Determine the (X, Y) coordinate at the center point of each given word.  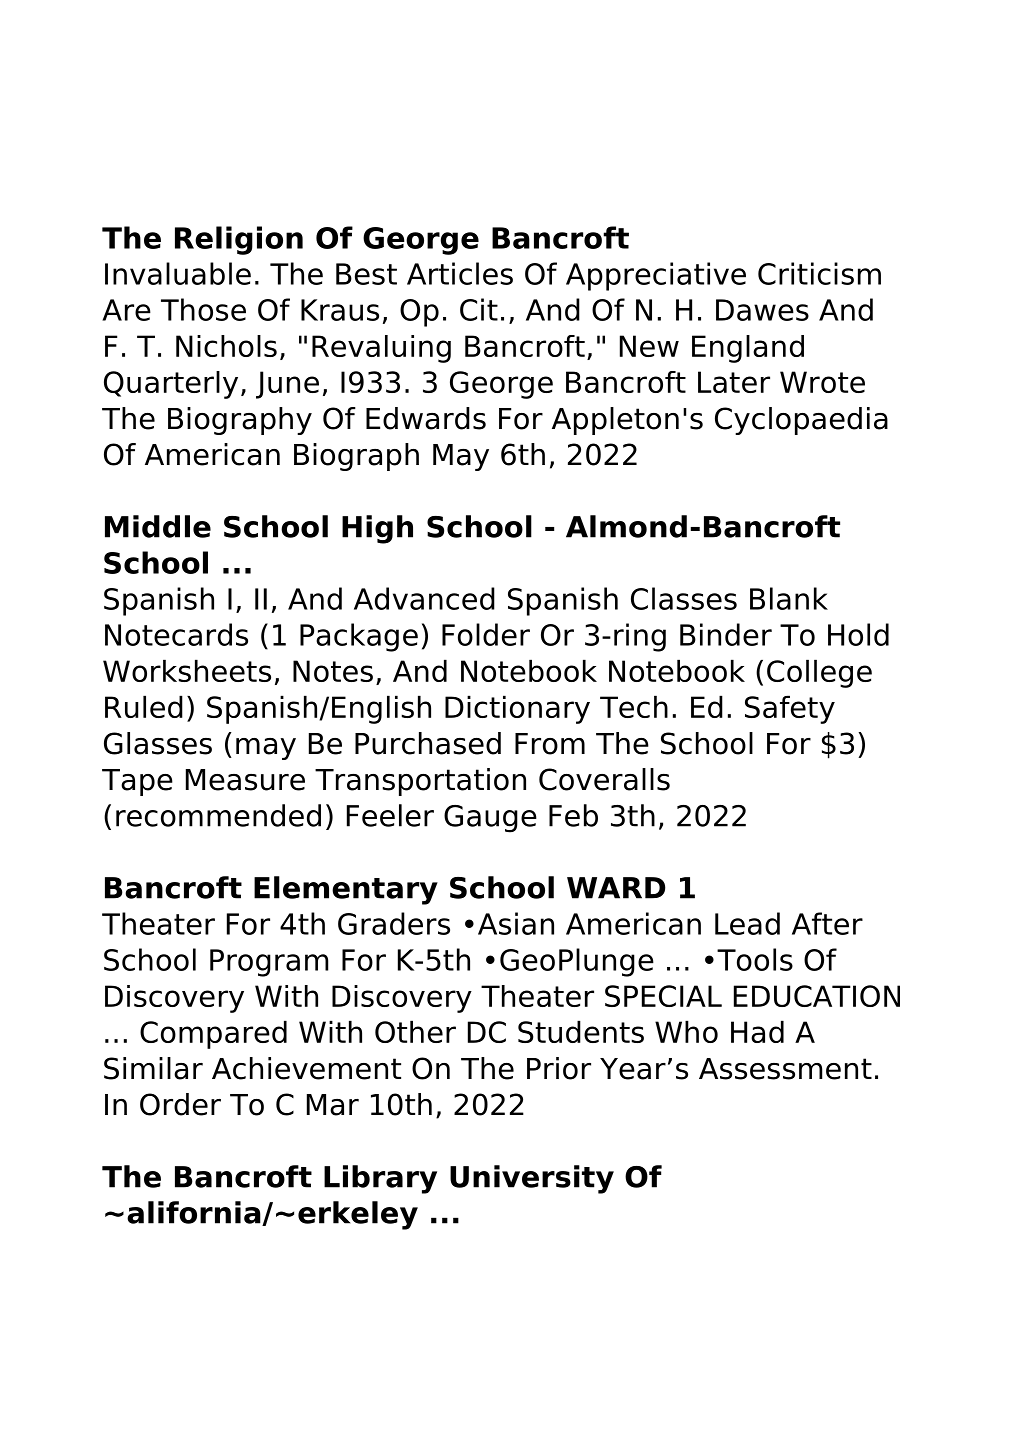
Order (180, 1104)
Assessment (785, 1069)
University (532, 1179)
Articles (460, 273)
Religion (239, 240)
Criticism (819, 273)
